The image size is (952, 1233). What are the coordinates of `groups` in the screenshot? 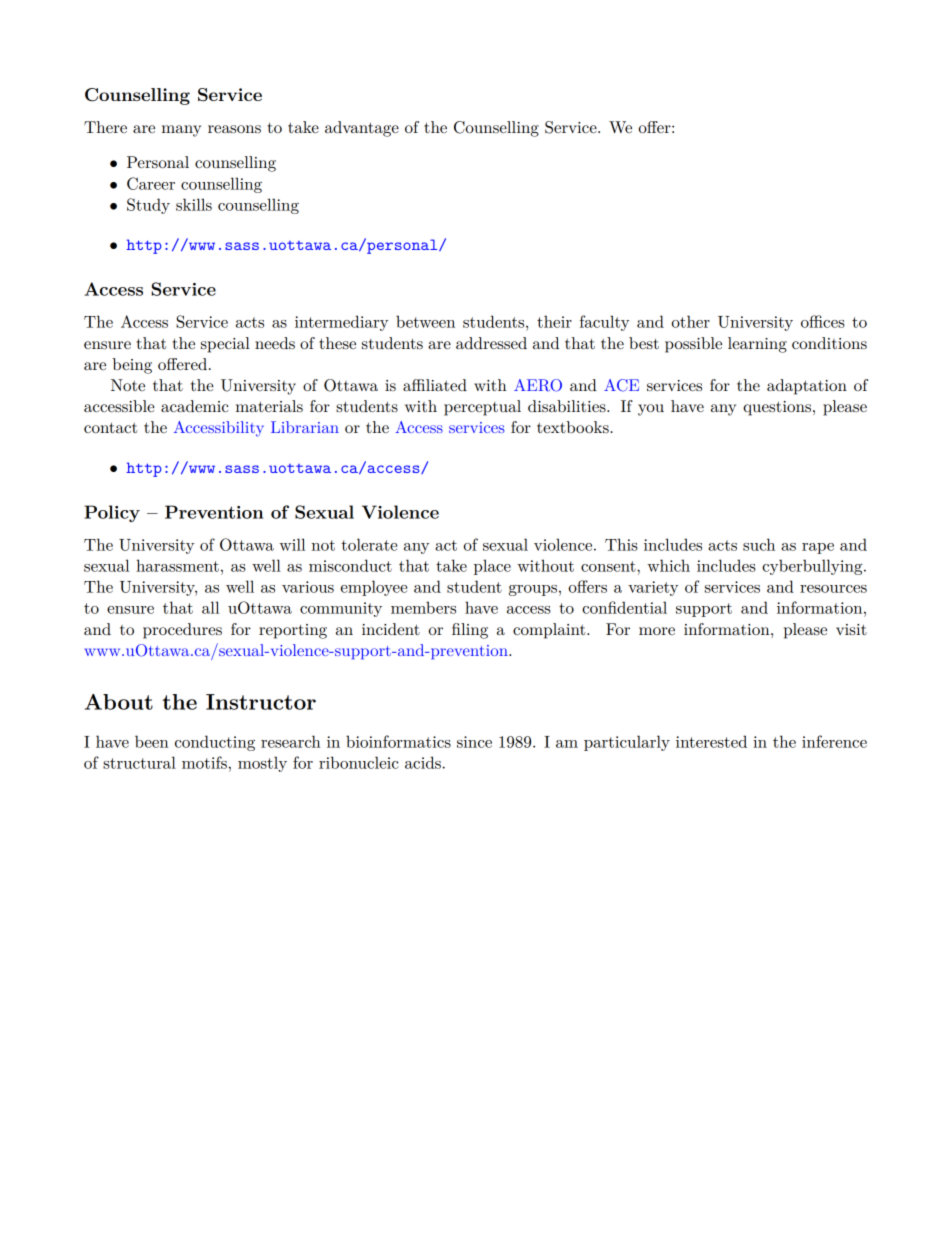 It's located at (533, 590).
